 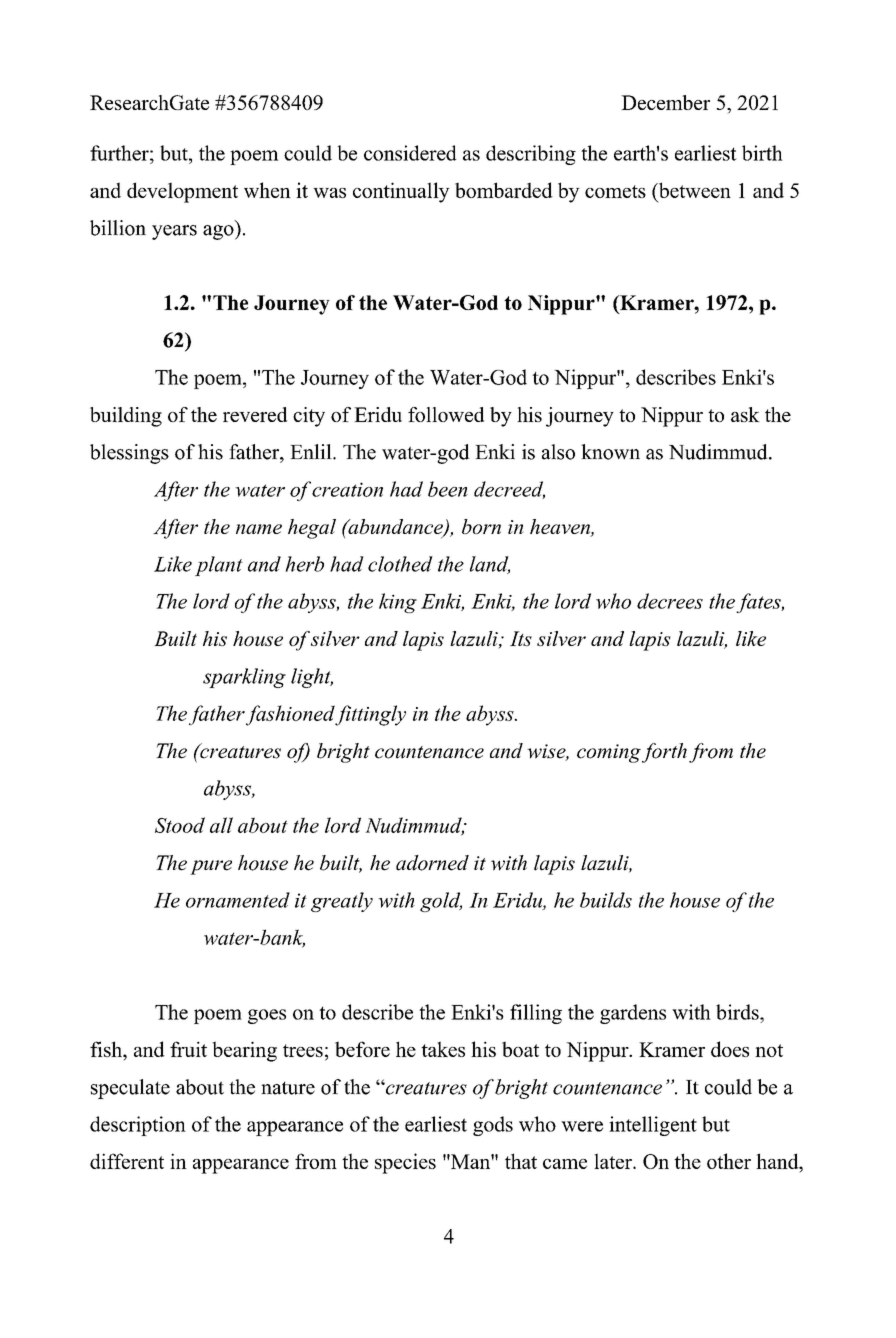 What do you see at coordinates (126, 417) in the screenshot?
I see `building` at bounding box center [126, 417].
